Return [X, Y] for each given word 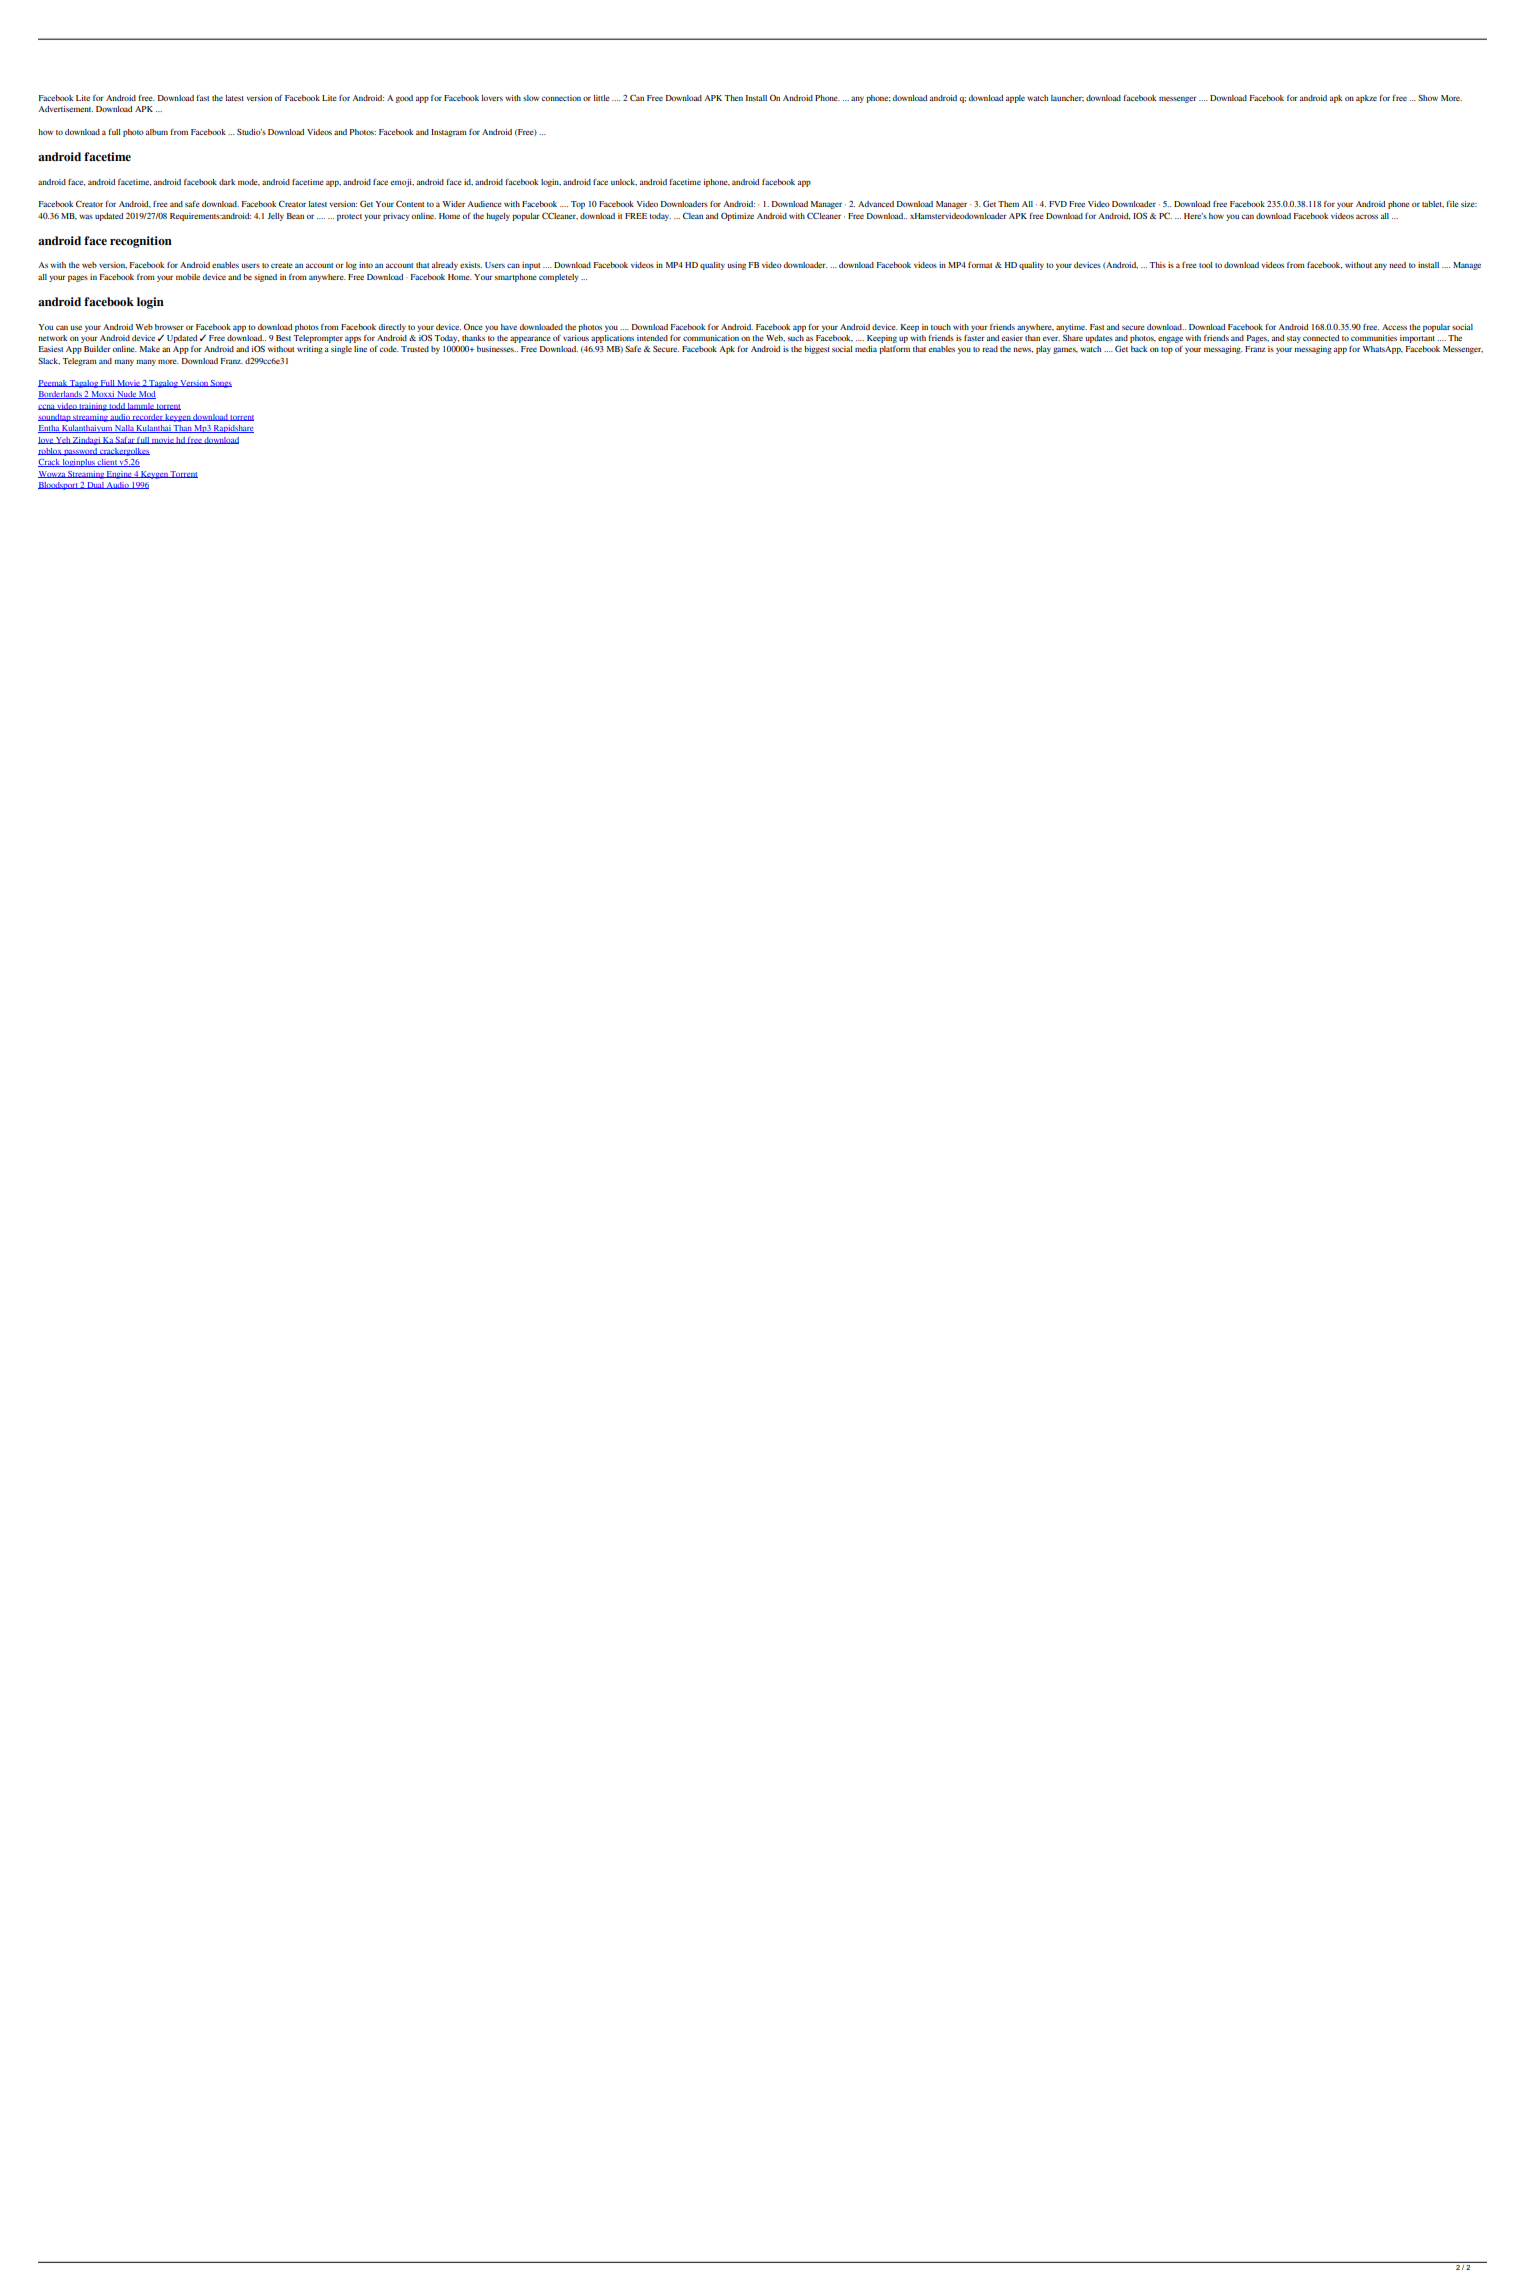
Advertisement [65, 109]
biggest [817, 350]
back [1139, 349]
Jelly [275, 217]
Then [733, 98]
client [107, 463]
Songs [220, 384]
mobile [188, 277]
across [1367, 216]
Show [1428, 98]
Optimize [737, 216]
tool [1206, 265]
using [736, 266]
